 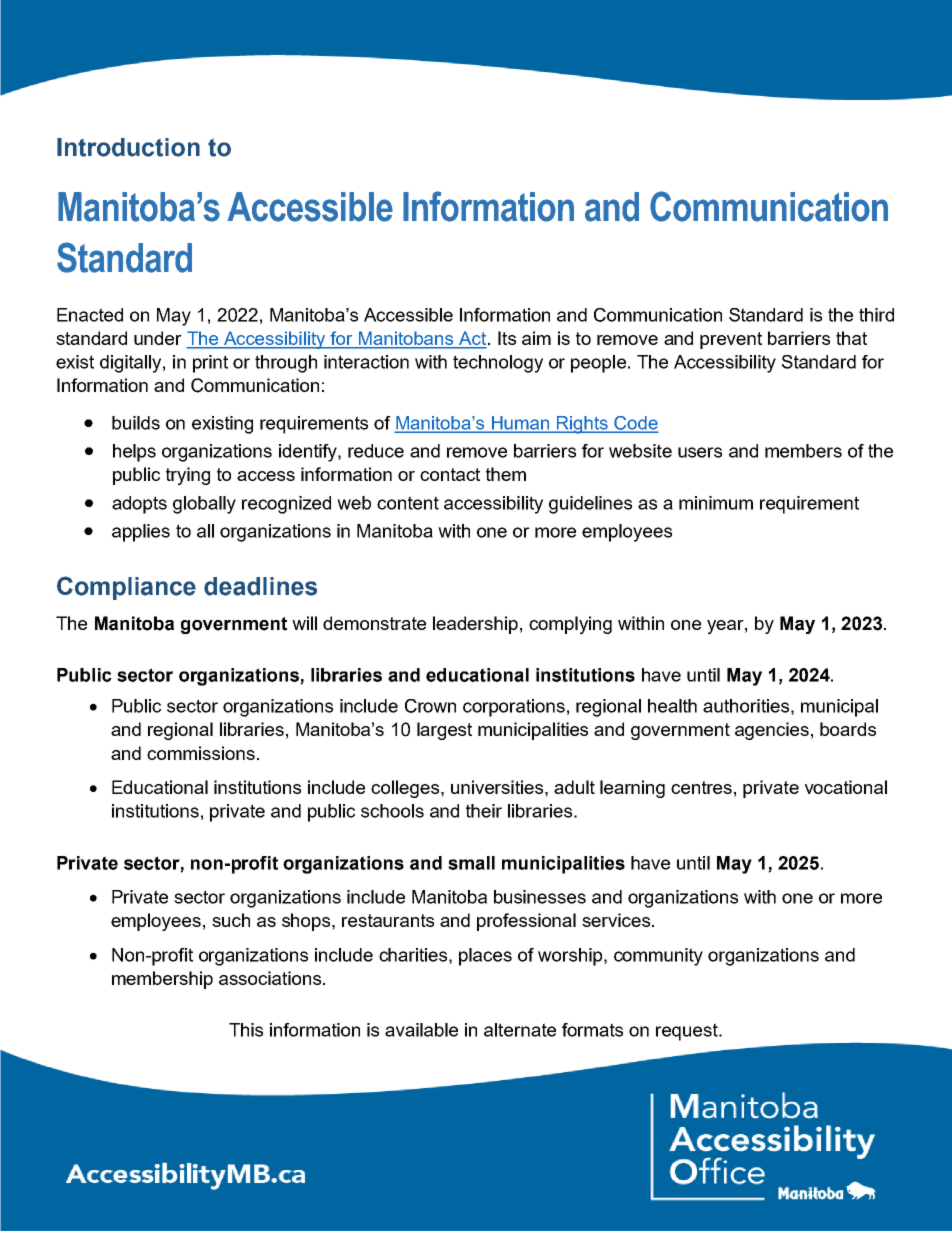 I want to click on technology, so click(x=498, y=364).
